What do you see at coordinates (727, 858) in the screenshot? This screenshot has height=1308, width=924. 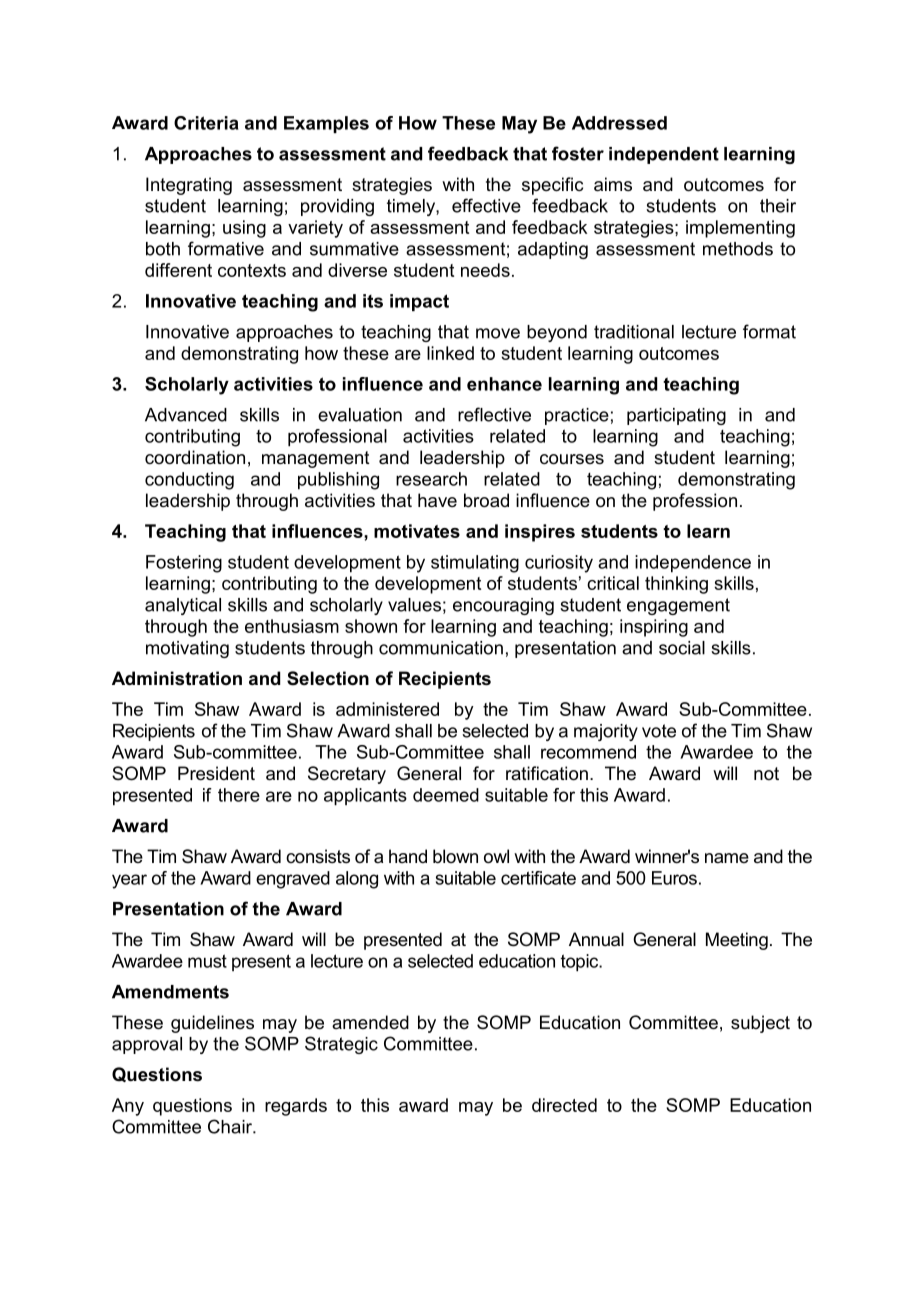 I see `name` at bounding box center [727, 858].
